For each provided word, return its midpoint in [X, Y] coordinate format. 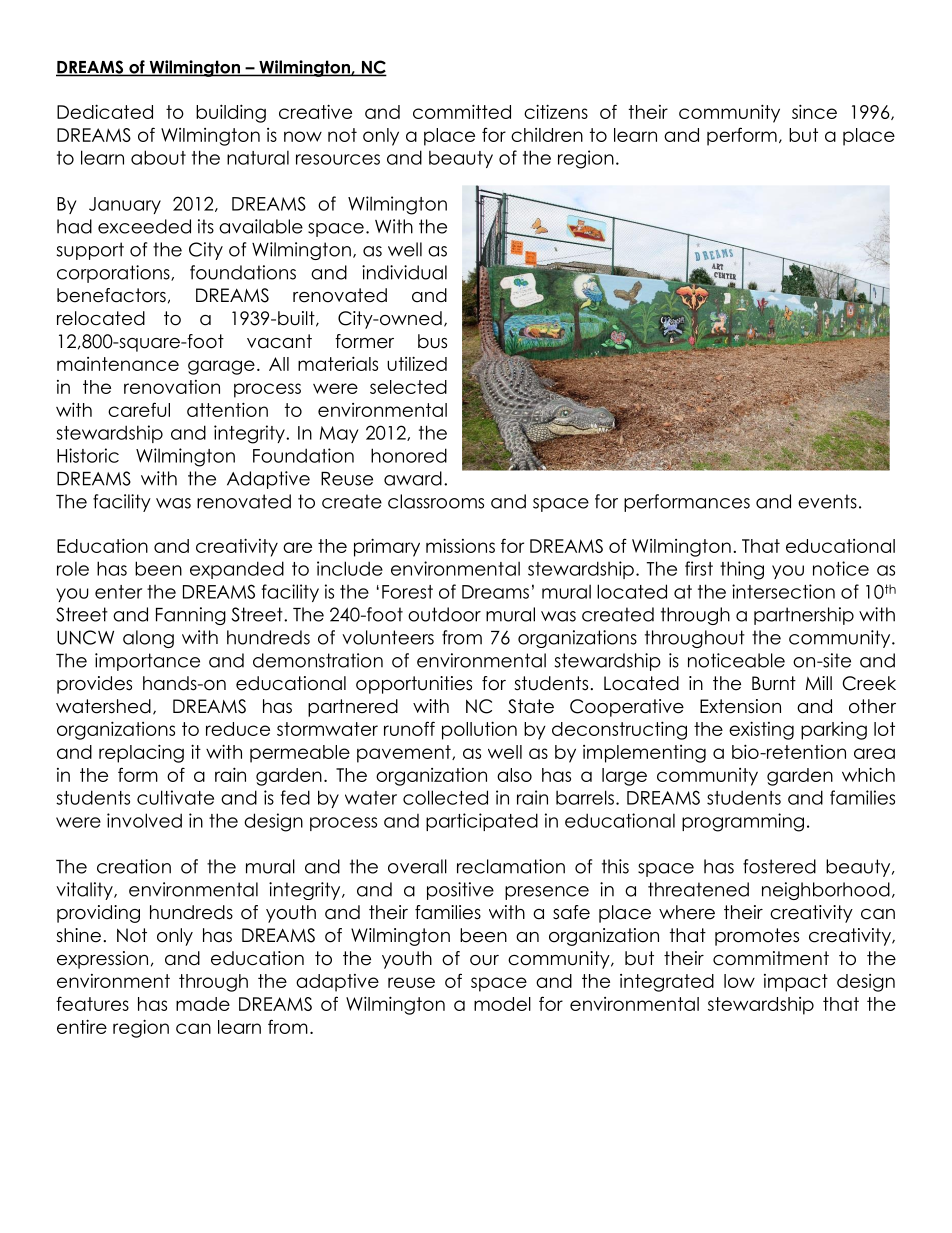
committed [462, 111]
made [203, 1004]
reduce [238, 729]
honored [409, 455]
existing [761, 730]
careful [139, 409]
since [814, 111]
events [827, 501]
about [158, 157]
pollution [479, 730]
